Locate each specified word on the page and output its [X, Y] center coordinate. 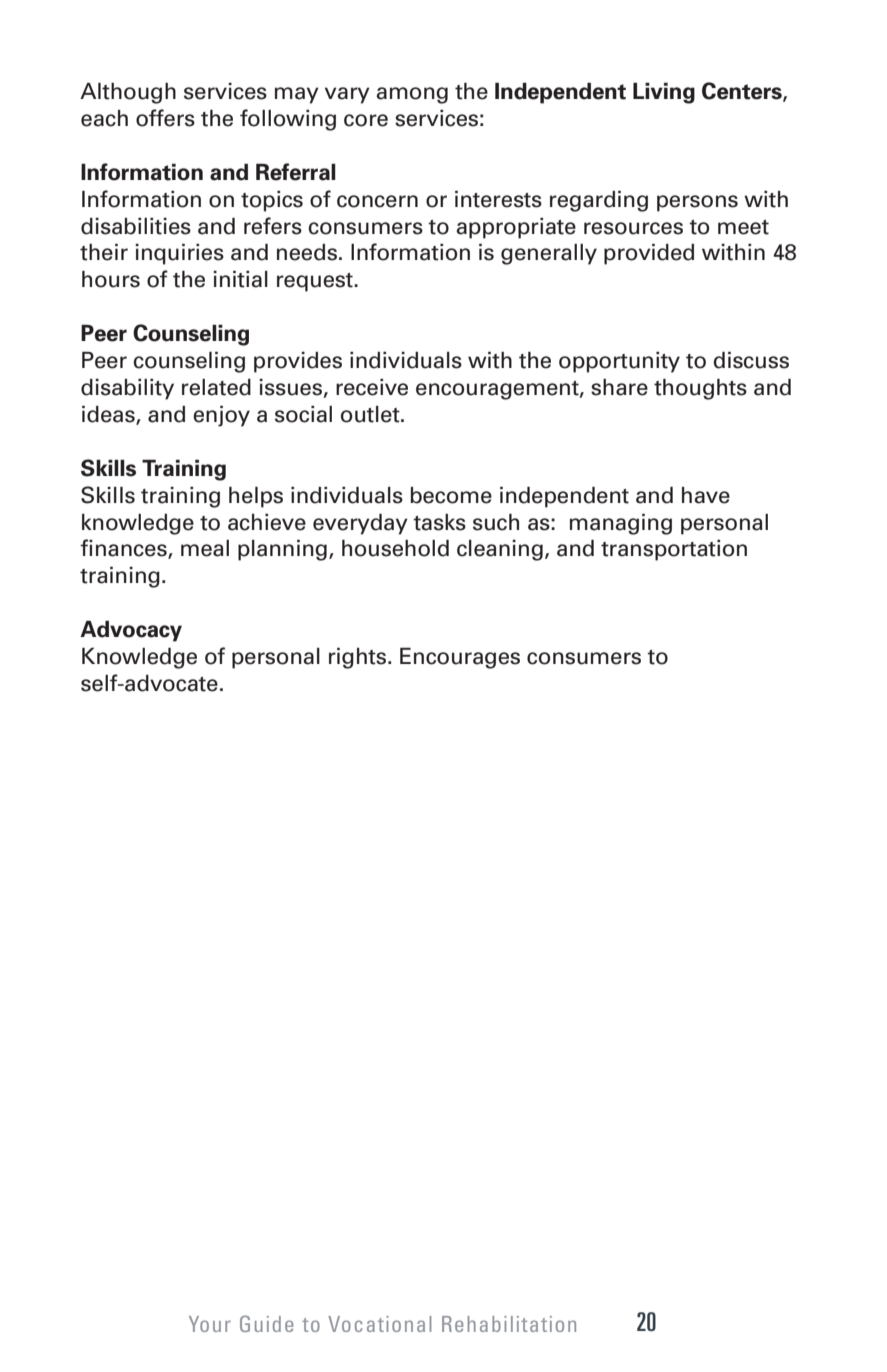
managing [621, 524]
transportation [674, 550]
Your [210, 1324]
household [395, 548]
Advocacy [131, 631]
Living [664, 93]
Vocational [379, 1324]
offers [165, 118]
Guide [266, 1323]
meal [205, 548]
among [412, 95]
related [216, 387]
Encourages [460, 658]
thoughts [700, 389]
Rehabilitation [509, 1324]
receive [372, 387]
